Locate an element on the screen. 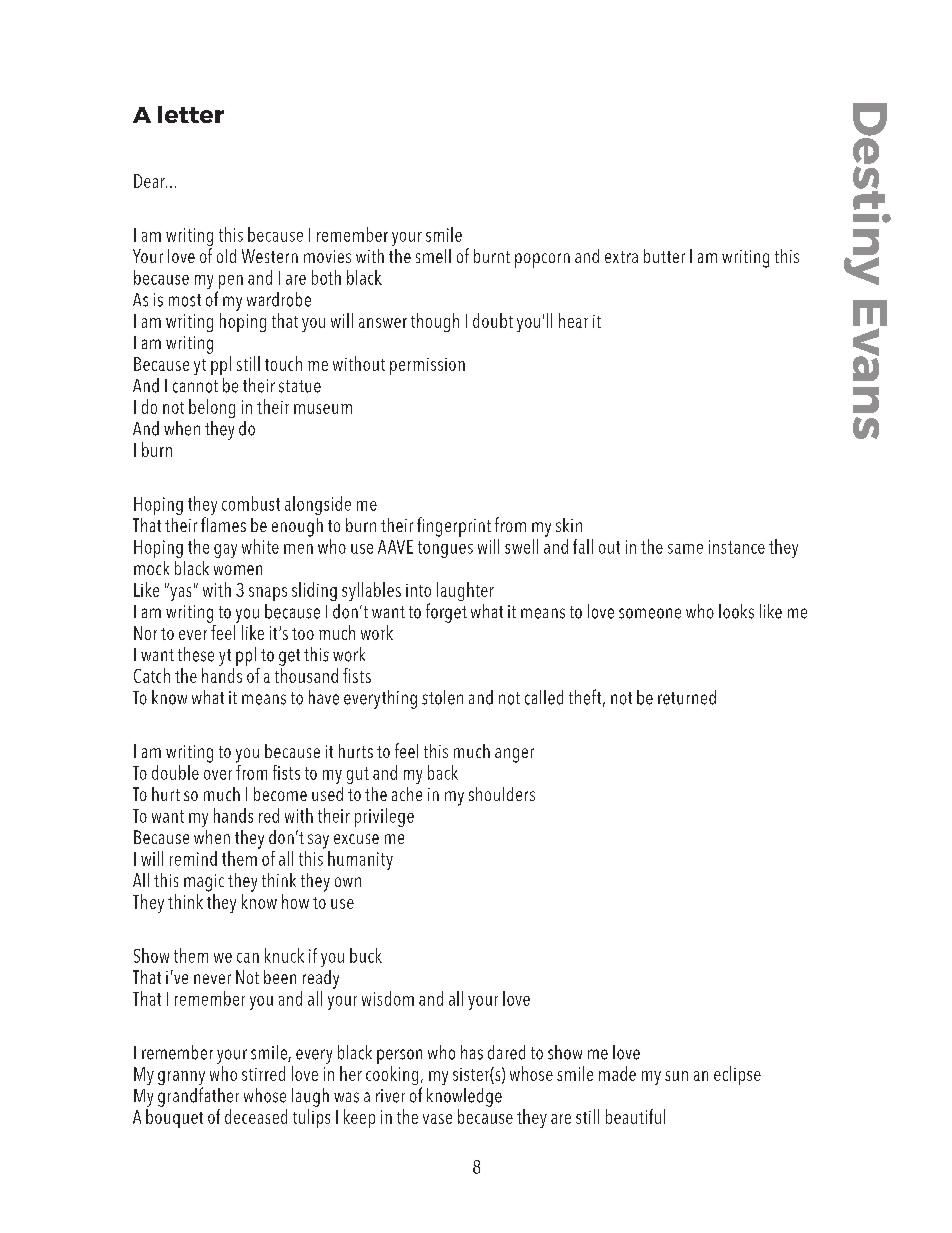  someone is located at coordinates (650, 613).
